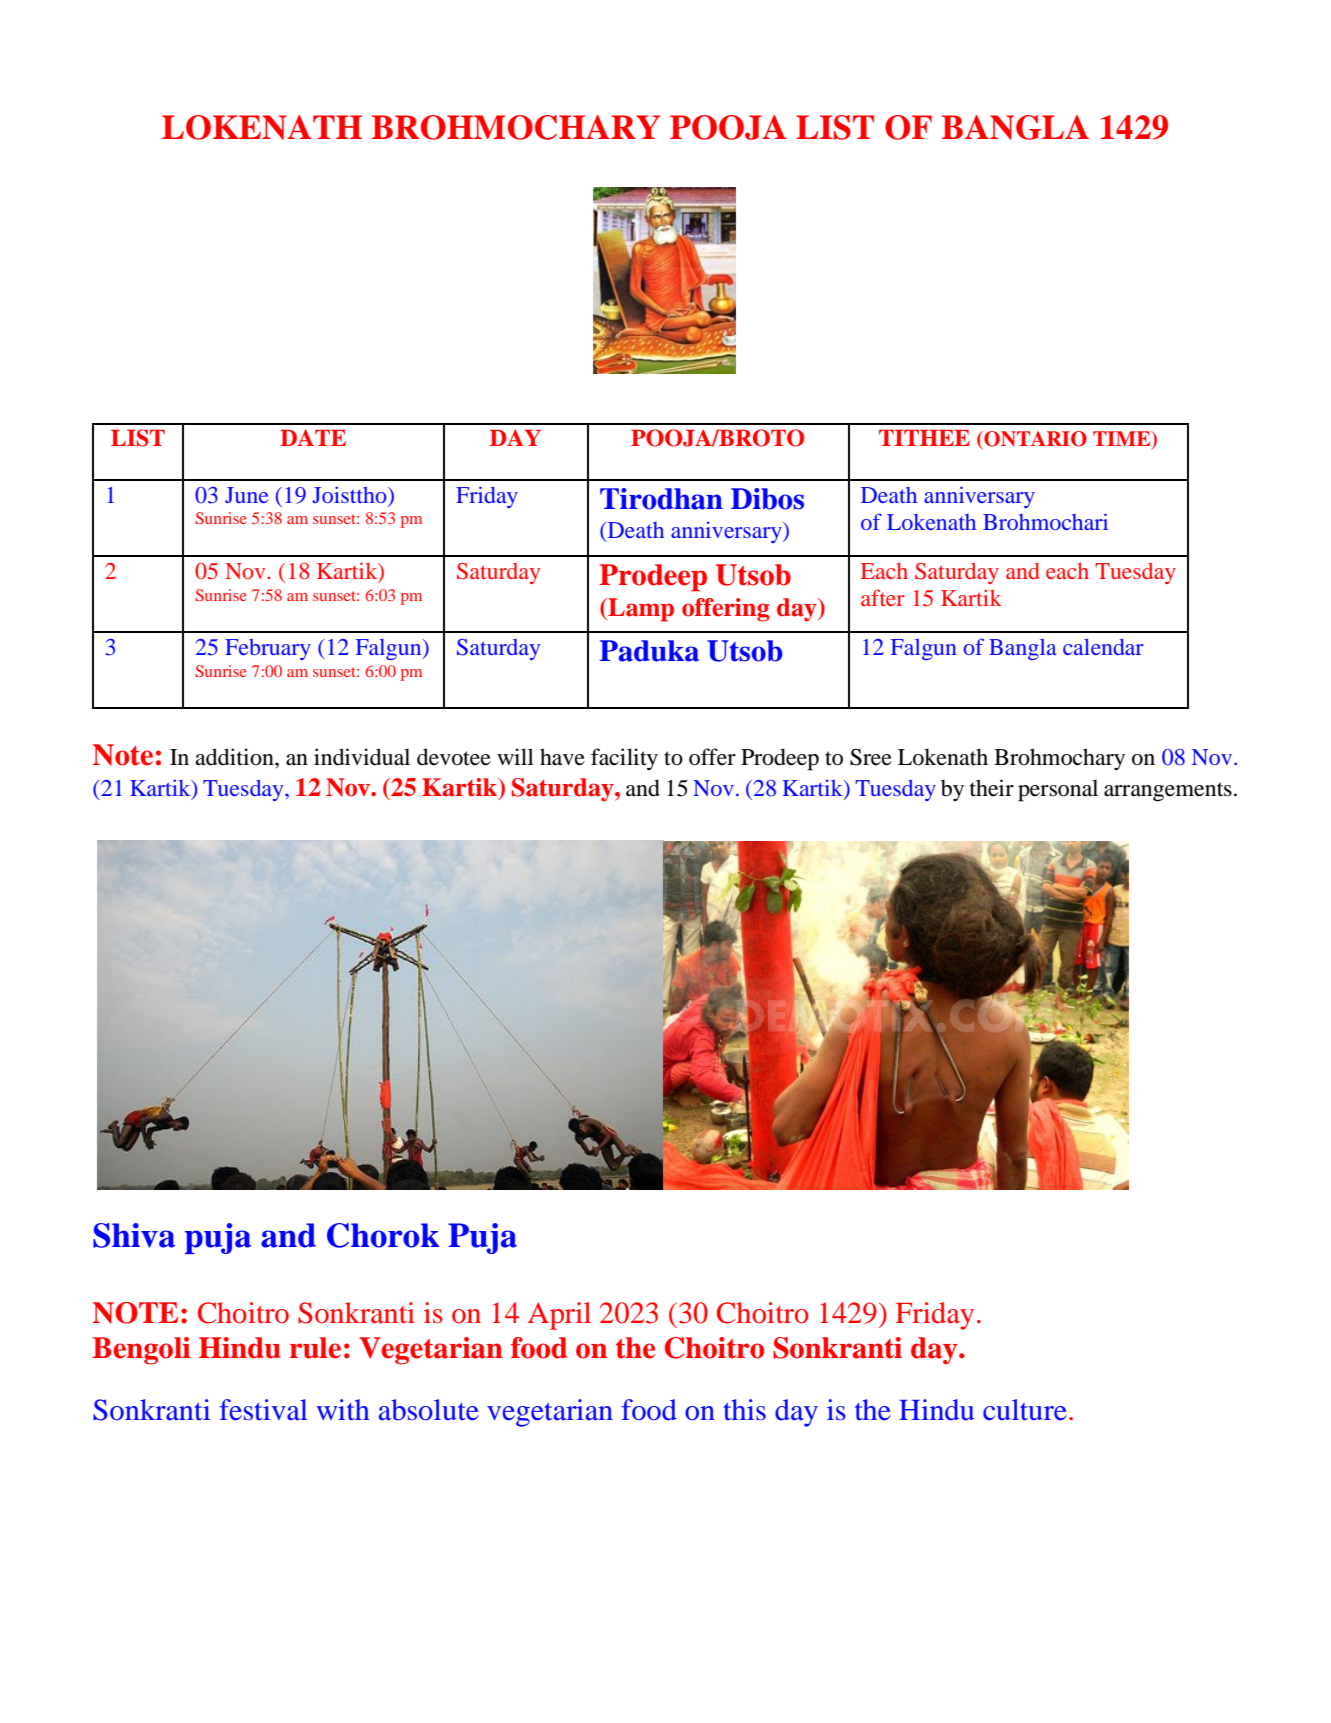 This document has width=1331, height=1723. Describe the element at coordinates (263, 1410) in the document. I see `festival` at that location.
